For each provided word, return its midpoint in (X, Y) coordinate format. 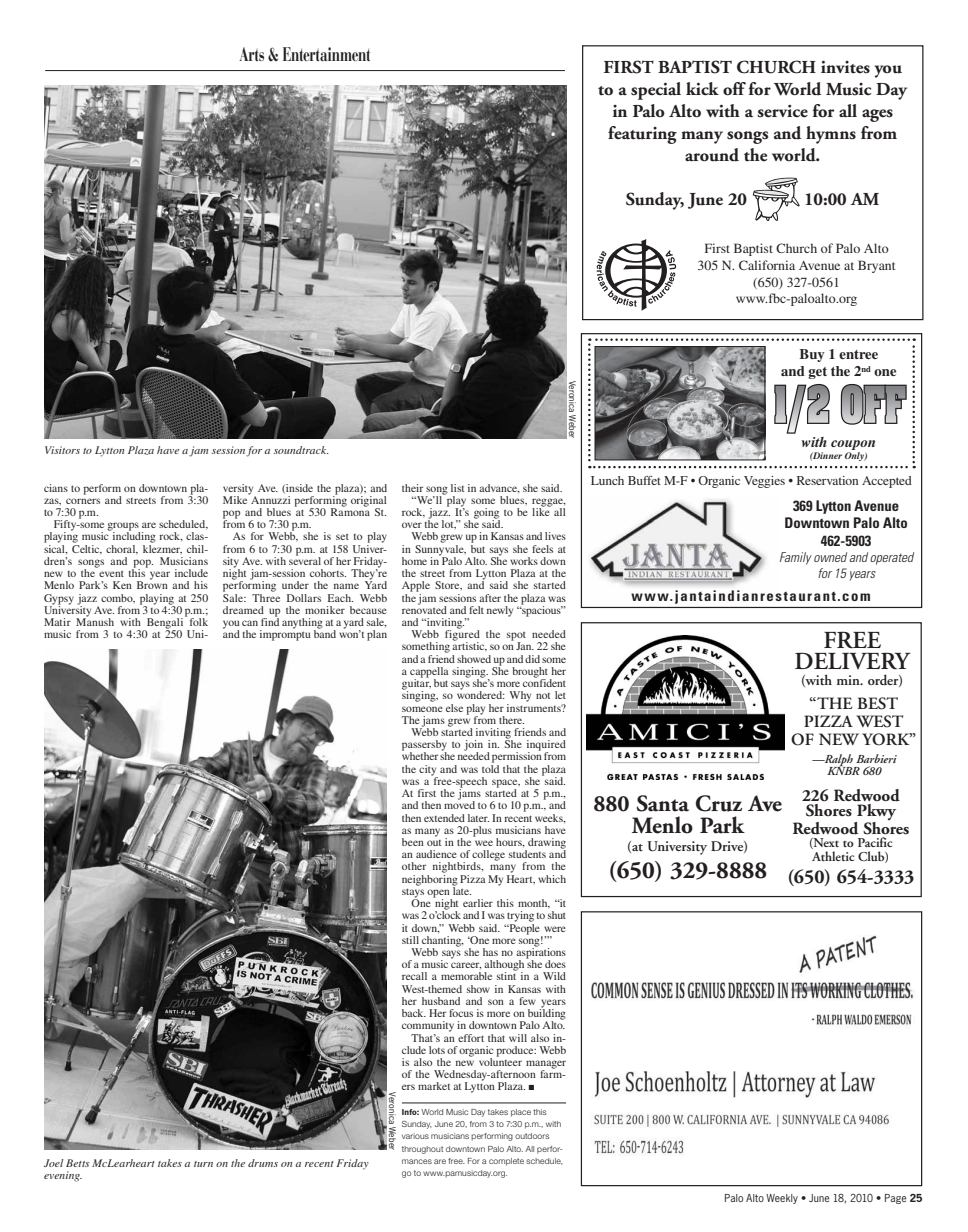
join (473, 746)
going (487, 514)
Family (796, 558)
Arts (251, 54)
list (457, 488)
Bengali (165, 623)
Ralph (838, 761)
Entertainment (326, 54)
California (767, 265)
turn (203, 1164)
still (410, 940)
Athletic (833, 856)
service (782, 111)
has (490, 952)
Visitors (62, 450)
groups (123, 527)
